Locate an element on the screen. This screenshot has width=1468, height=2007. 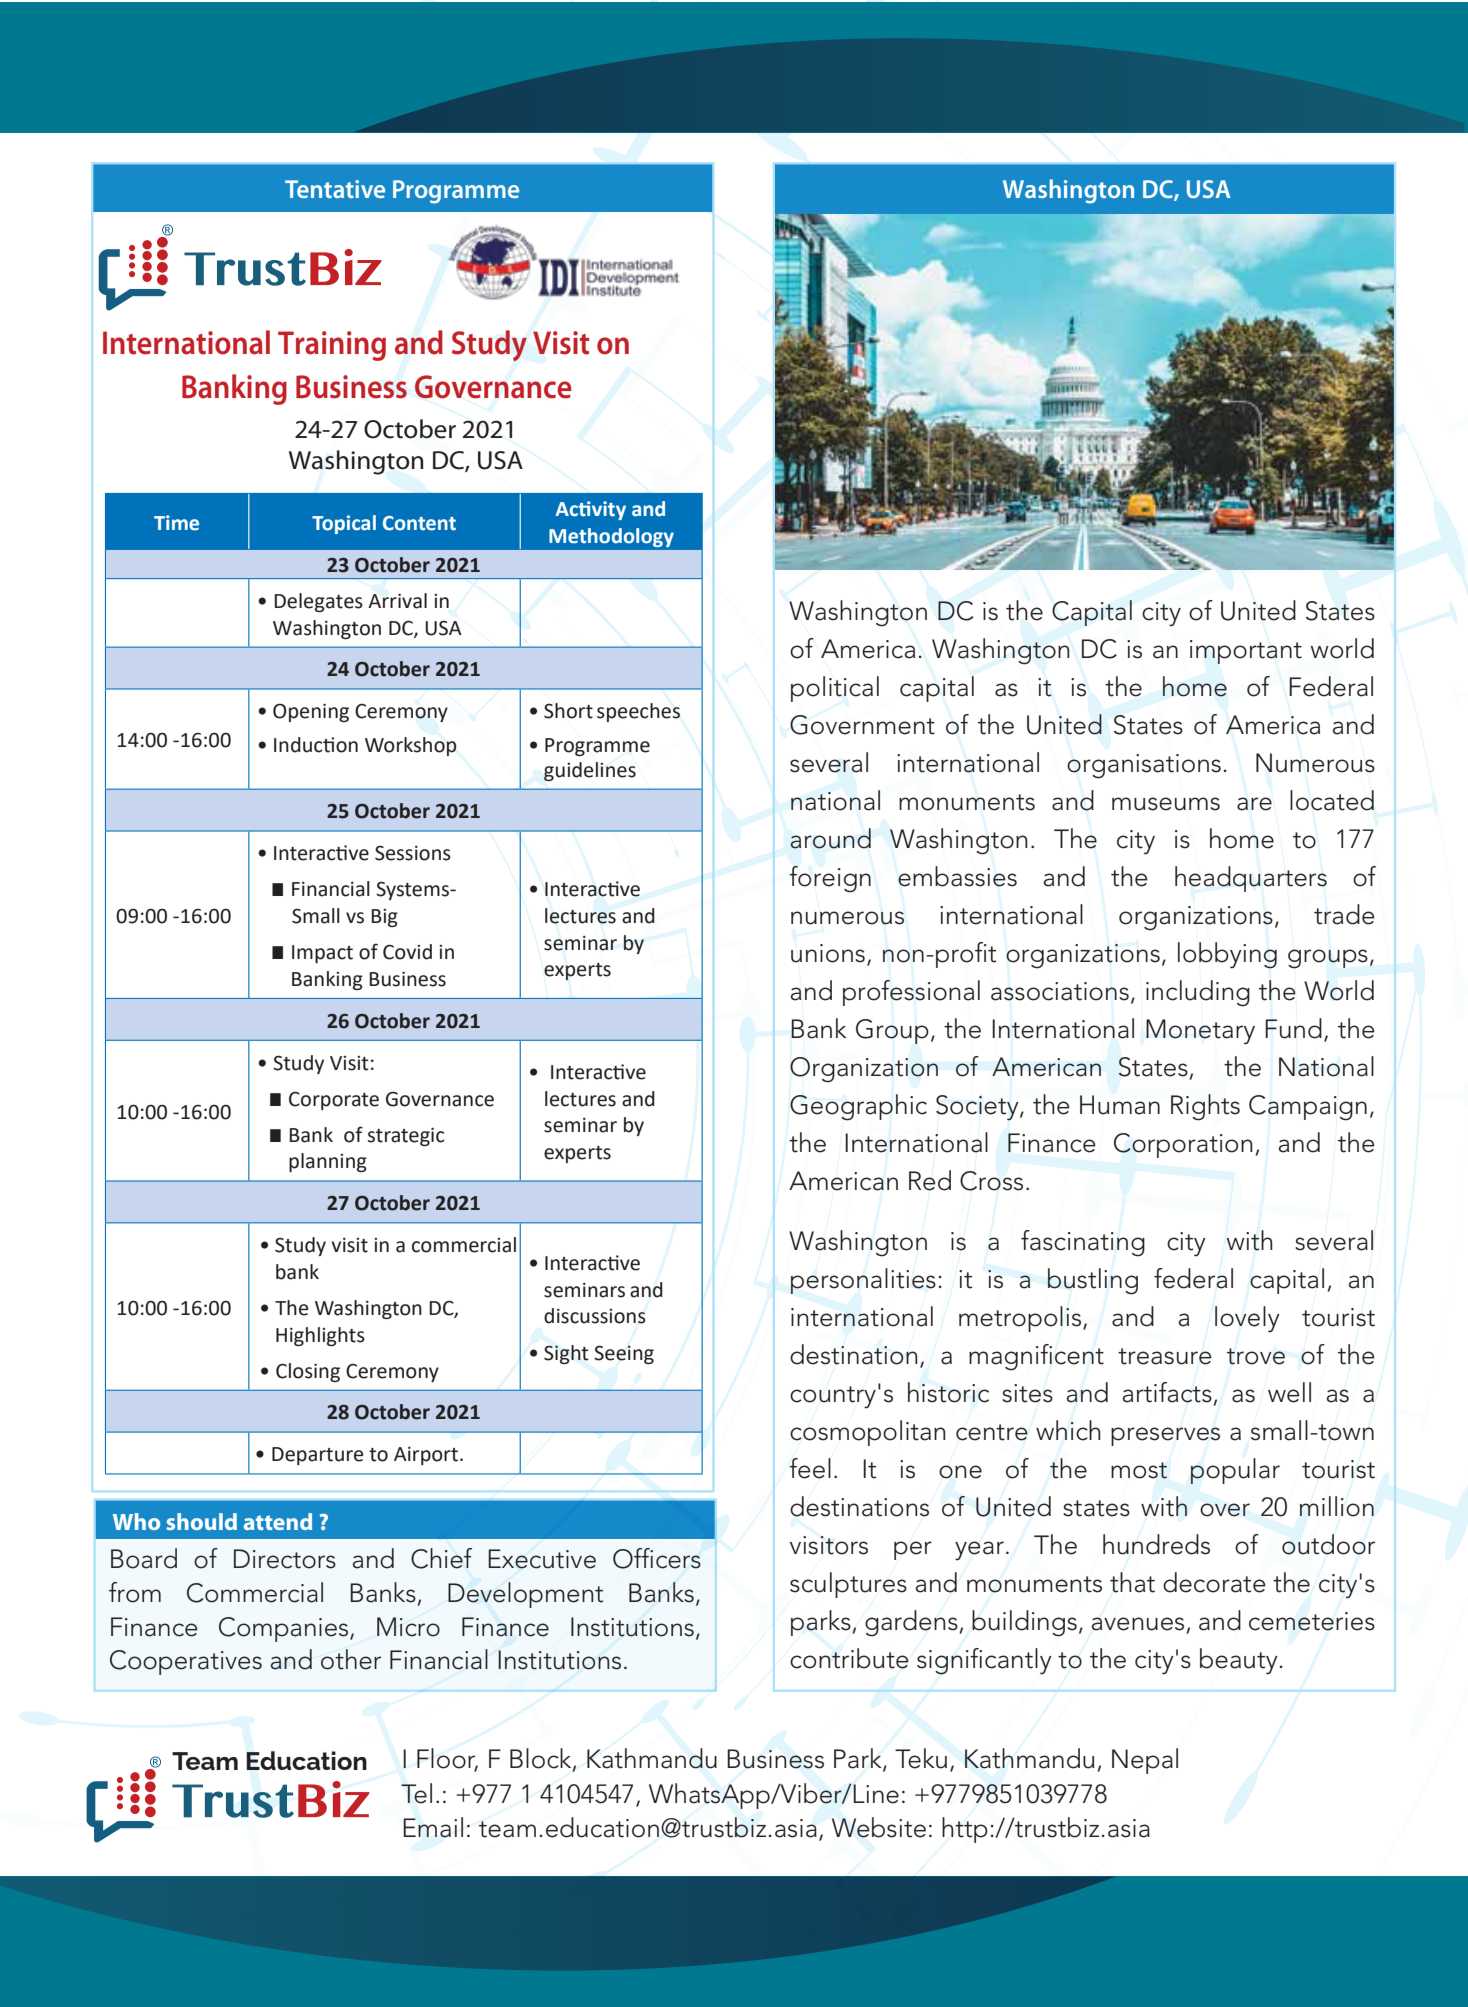
Programme is located at coordinates (456, 192).
